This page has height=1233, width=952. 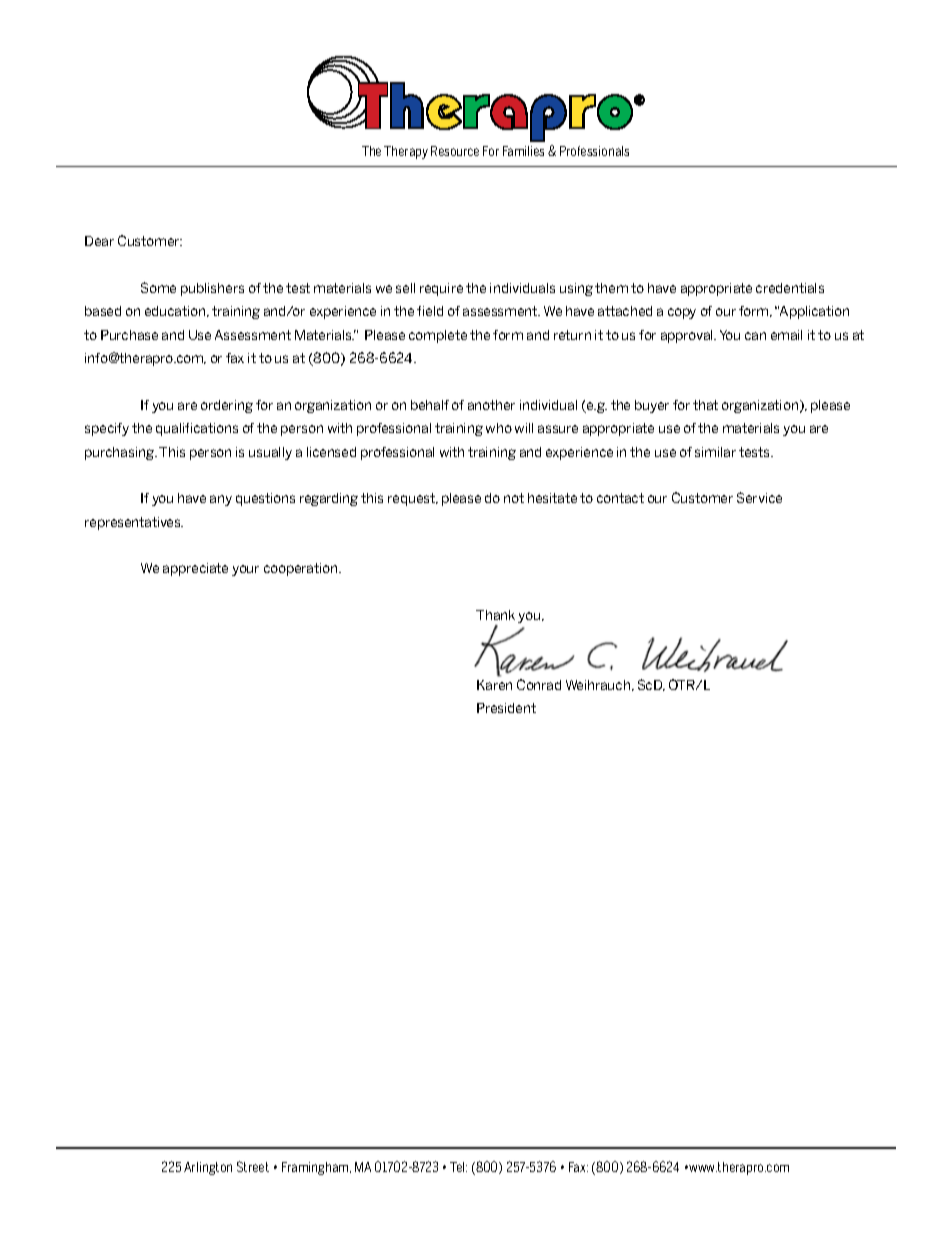 I want to click on credentials, so click(x=790, y=288).
